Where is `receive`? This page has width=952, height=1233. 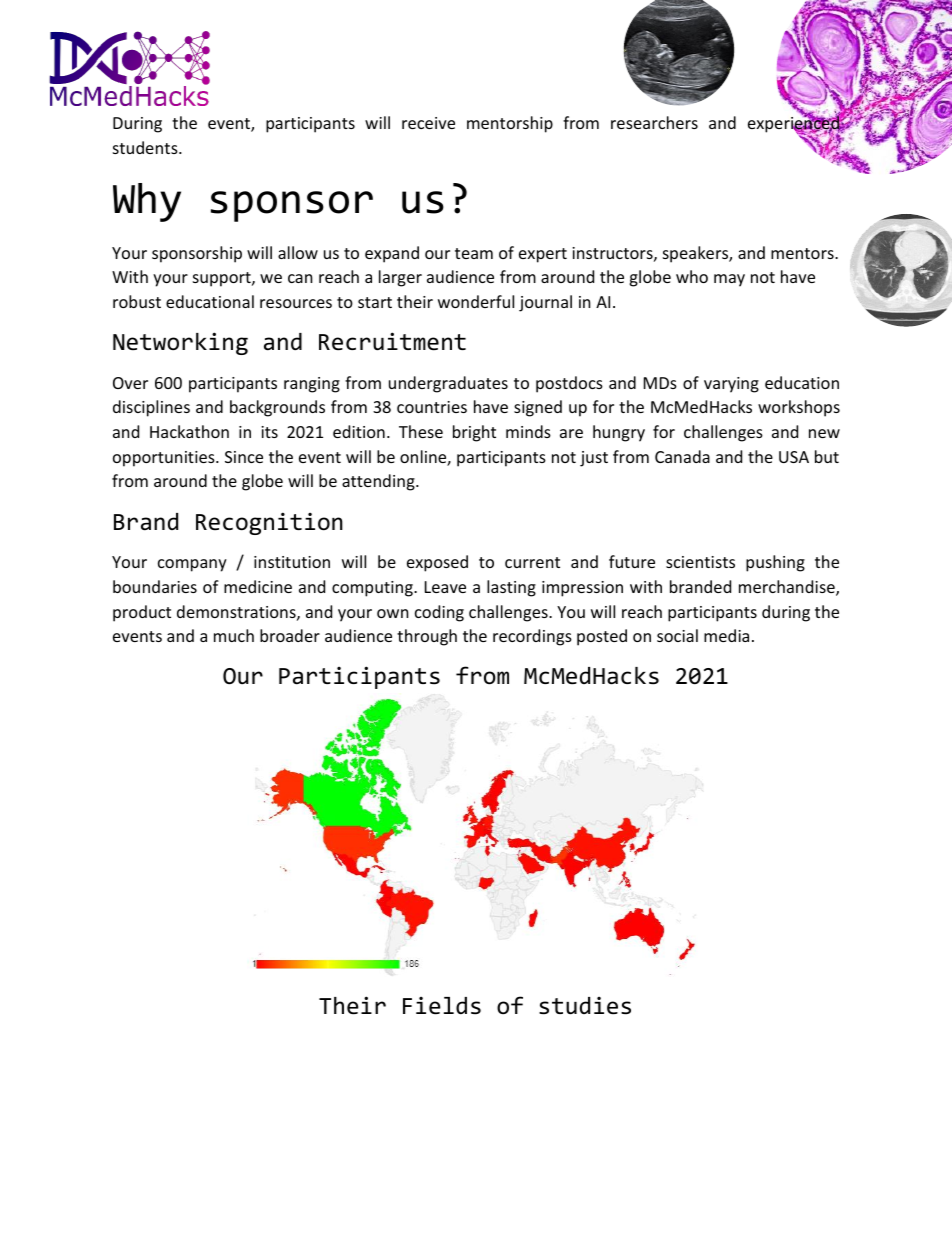 receive is located at coordinates (428, 123).
